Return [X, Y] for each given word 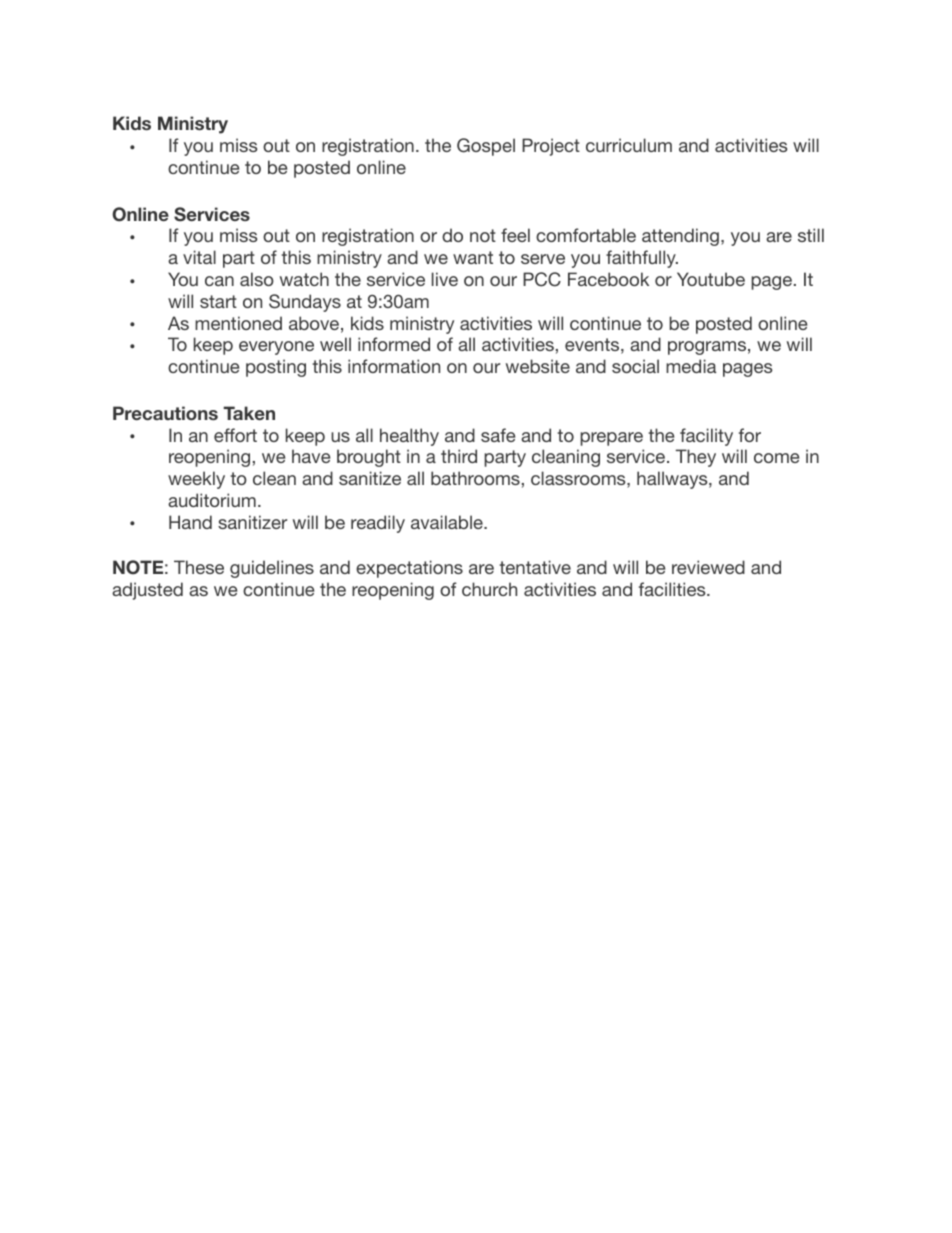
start [218, 301]
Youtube [711, 279]
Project [551, 147]
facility [706, 437]
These [199, 567]
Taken [249, 413]
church [489, 589]
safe [498, 435]
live [445, 279]
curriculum [629, 145]
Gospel [486, 147]
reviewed [708, 567]
